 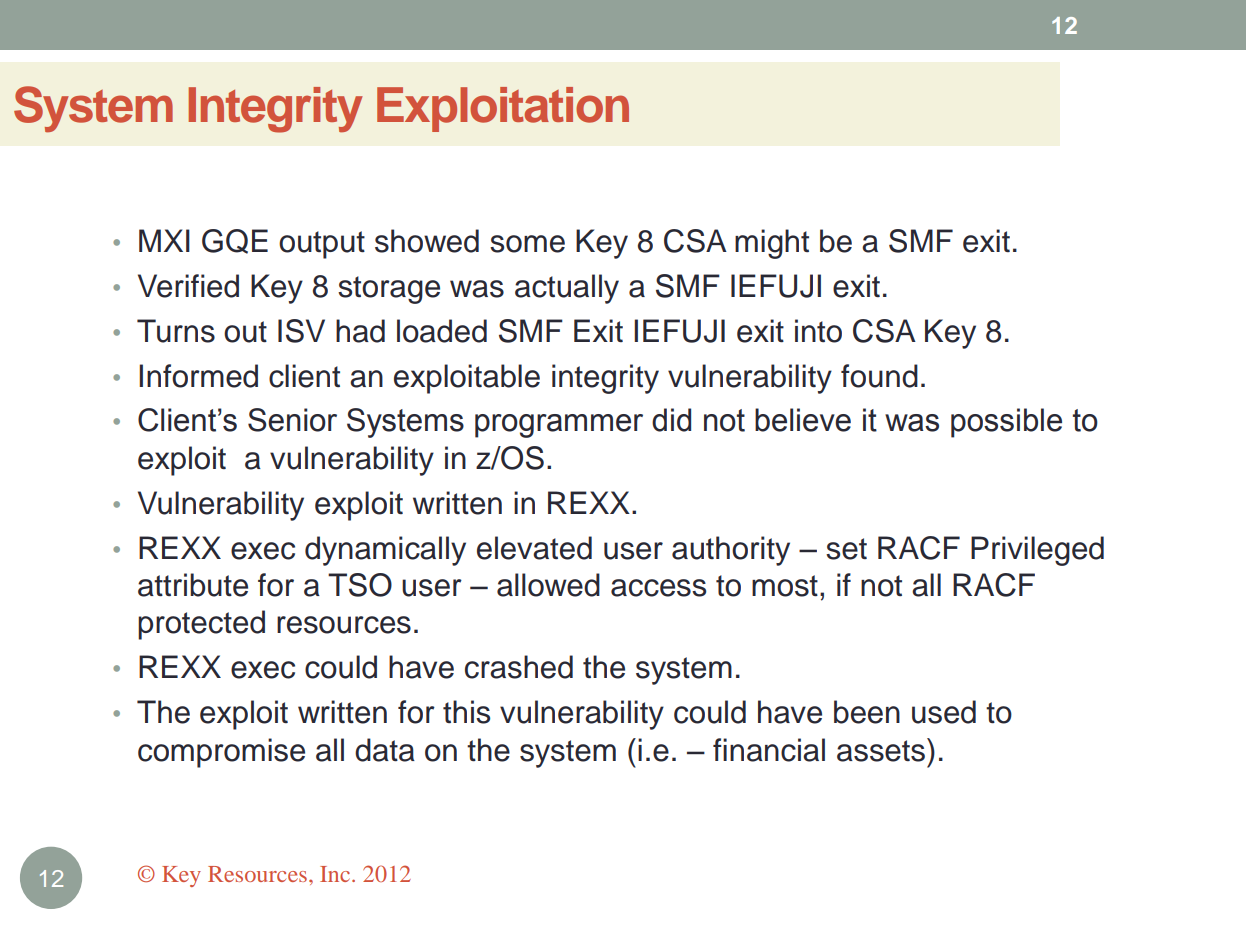 I want to click on found, so click(x=879, y=376).
